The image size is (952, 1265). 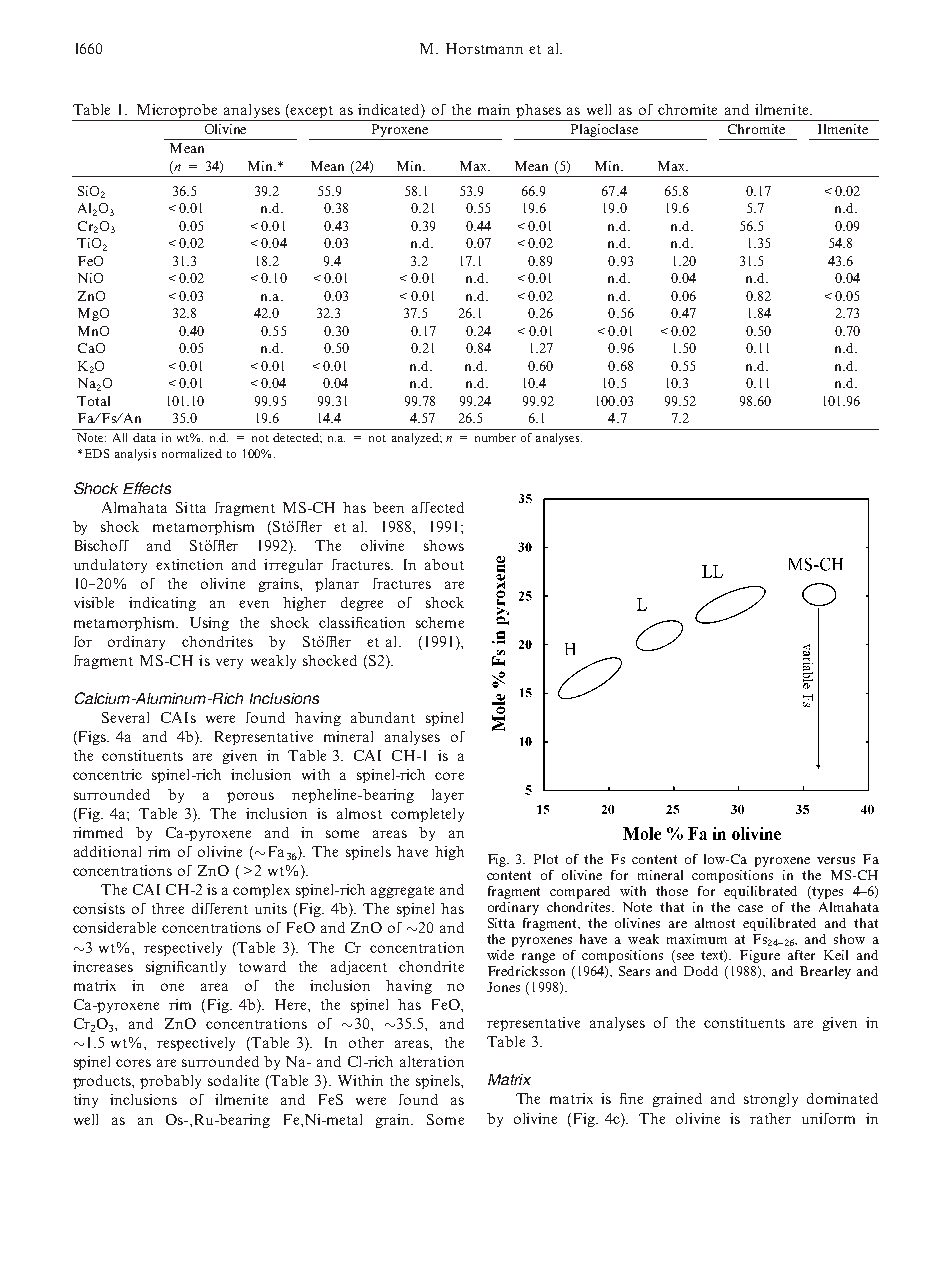 What do you see at coordinates (192, 453) in the screenshot?
I see `normalized` at bounding box center [192, 453].
